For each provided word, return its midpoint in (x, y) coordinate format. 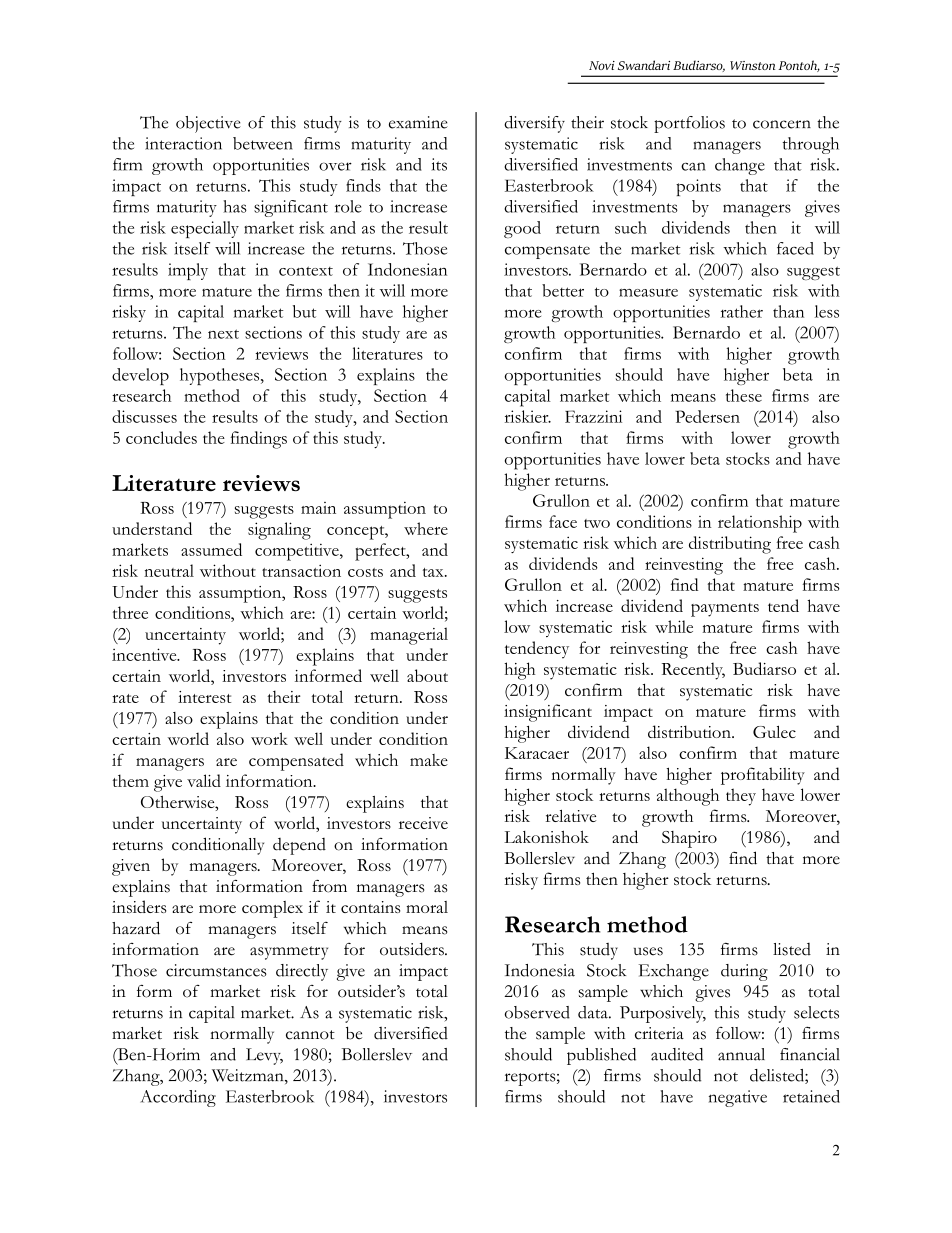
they (741, 797)
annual (741, 1054)
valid (204, 780)
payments (725, 610)
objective (208, 124)
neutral (169, 570)
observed (537, 1012)
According (178, 1098)
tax (434, 572)
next (223, 334)
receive (423, 823)
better (563, 290)
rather (742, 311)
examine (418, 122)
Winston (752, 65)
